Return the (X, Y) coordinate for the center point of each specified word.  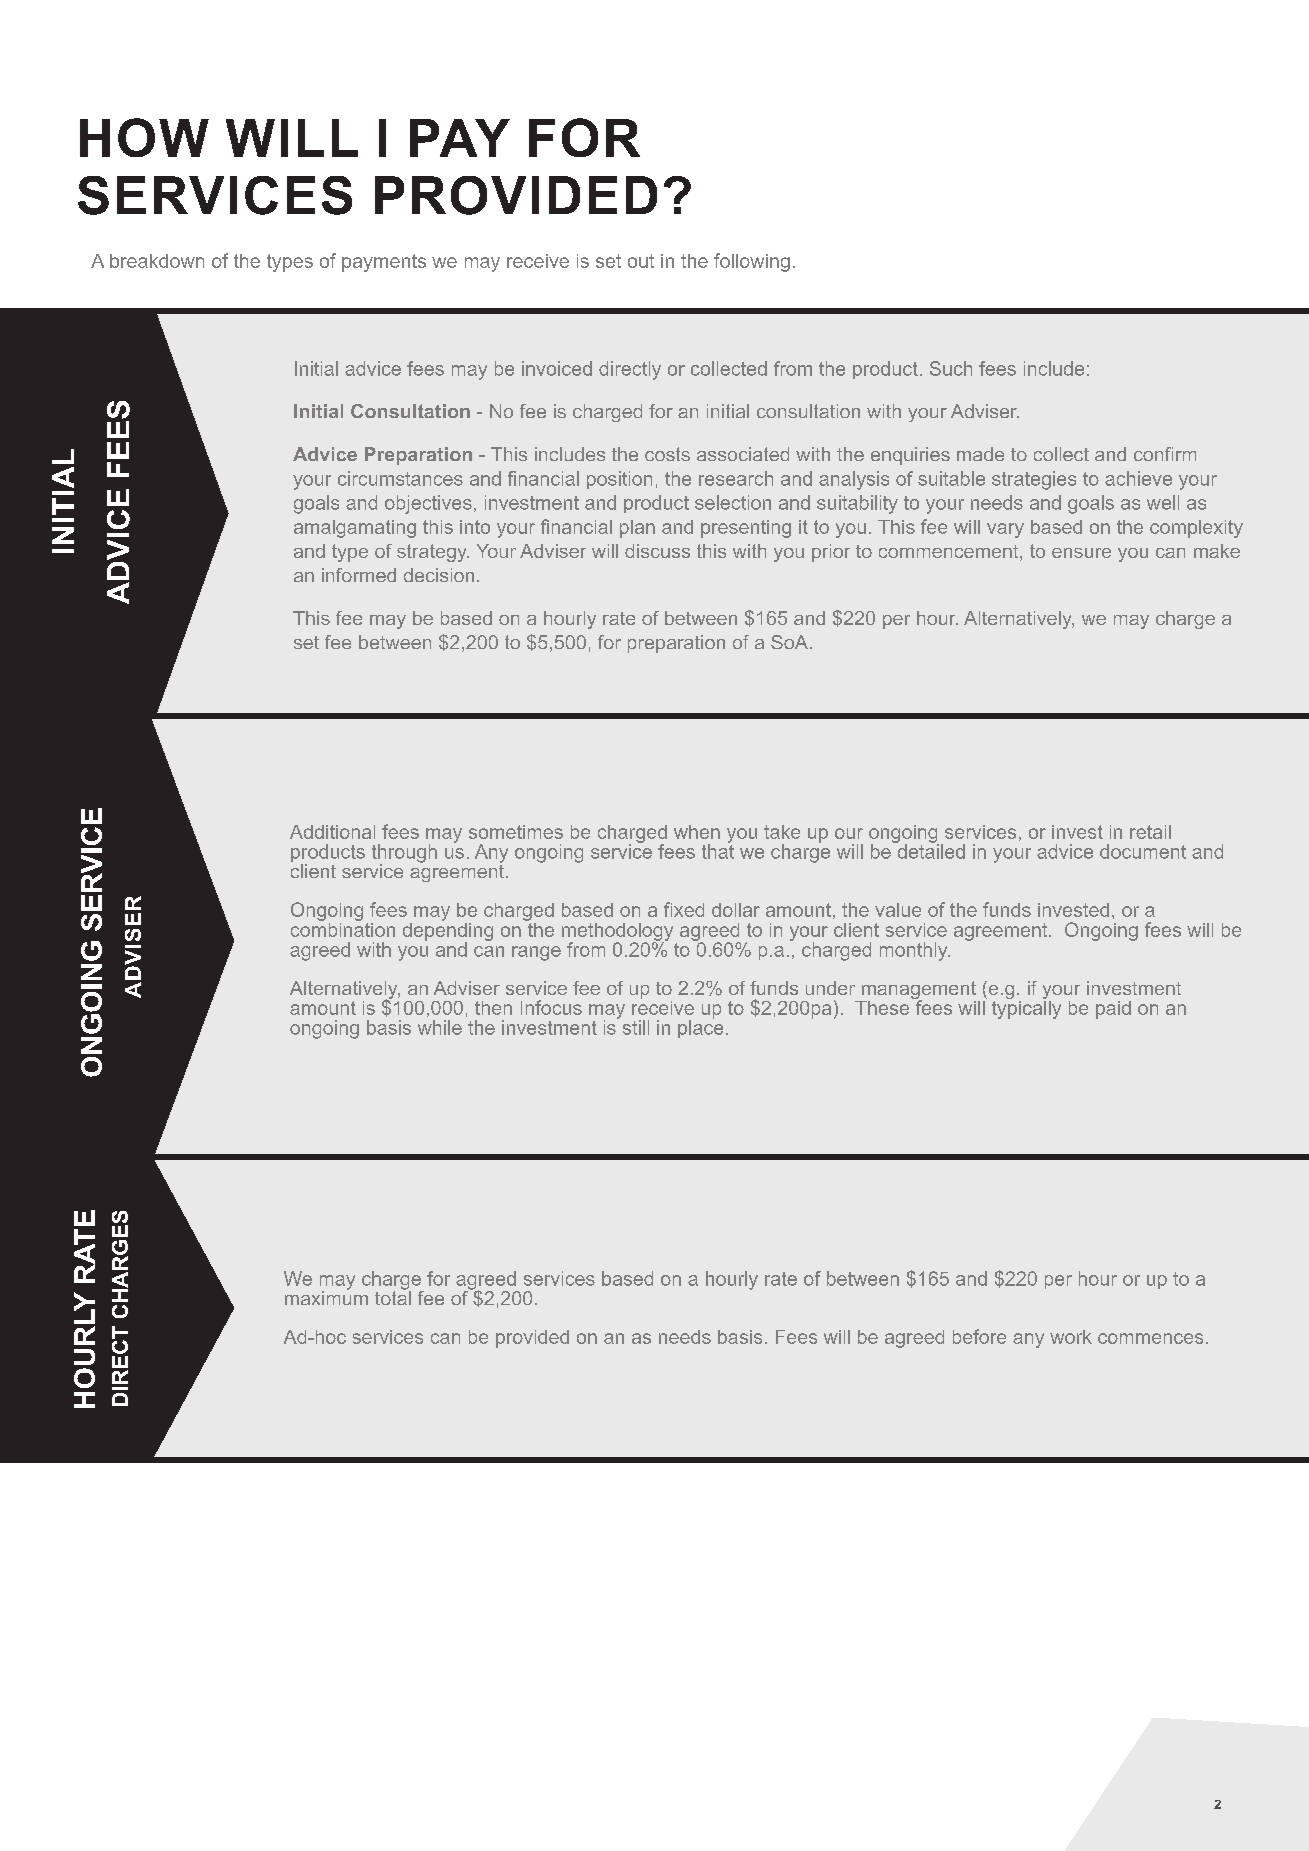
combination (343, 928)
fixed (684, 909)
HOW (144, 137)
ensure (1081, 553)
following (752, 262)
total (393, 1297)
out (641, 261)
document (1143, 851)
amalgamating (355, 529)
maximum (326, 1297)
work (1071, 1337)
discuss (657, 551)
